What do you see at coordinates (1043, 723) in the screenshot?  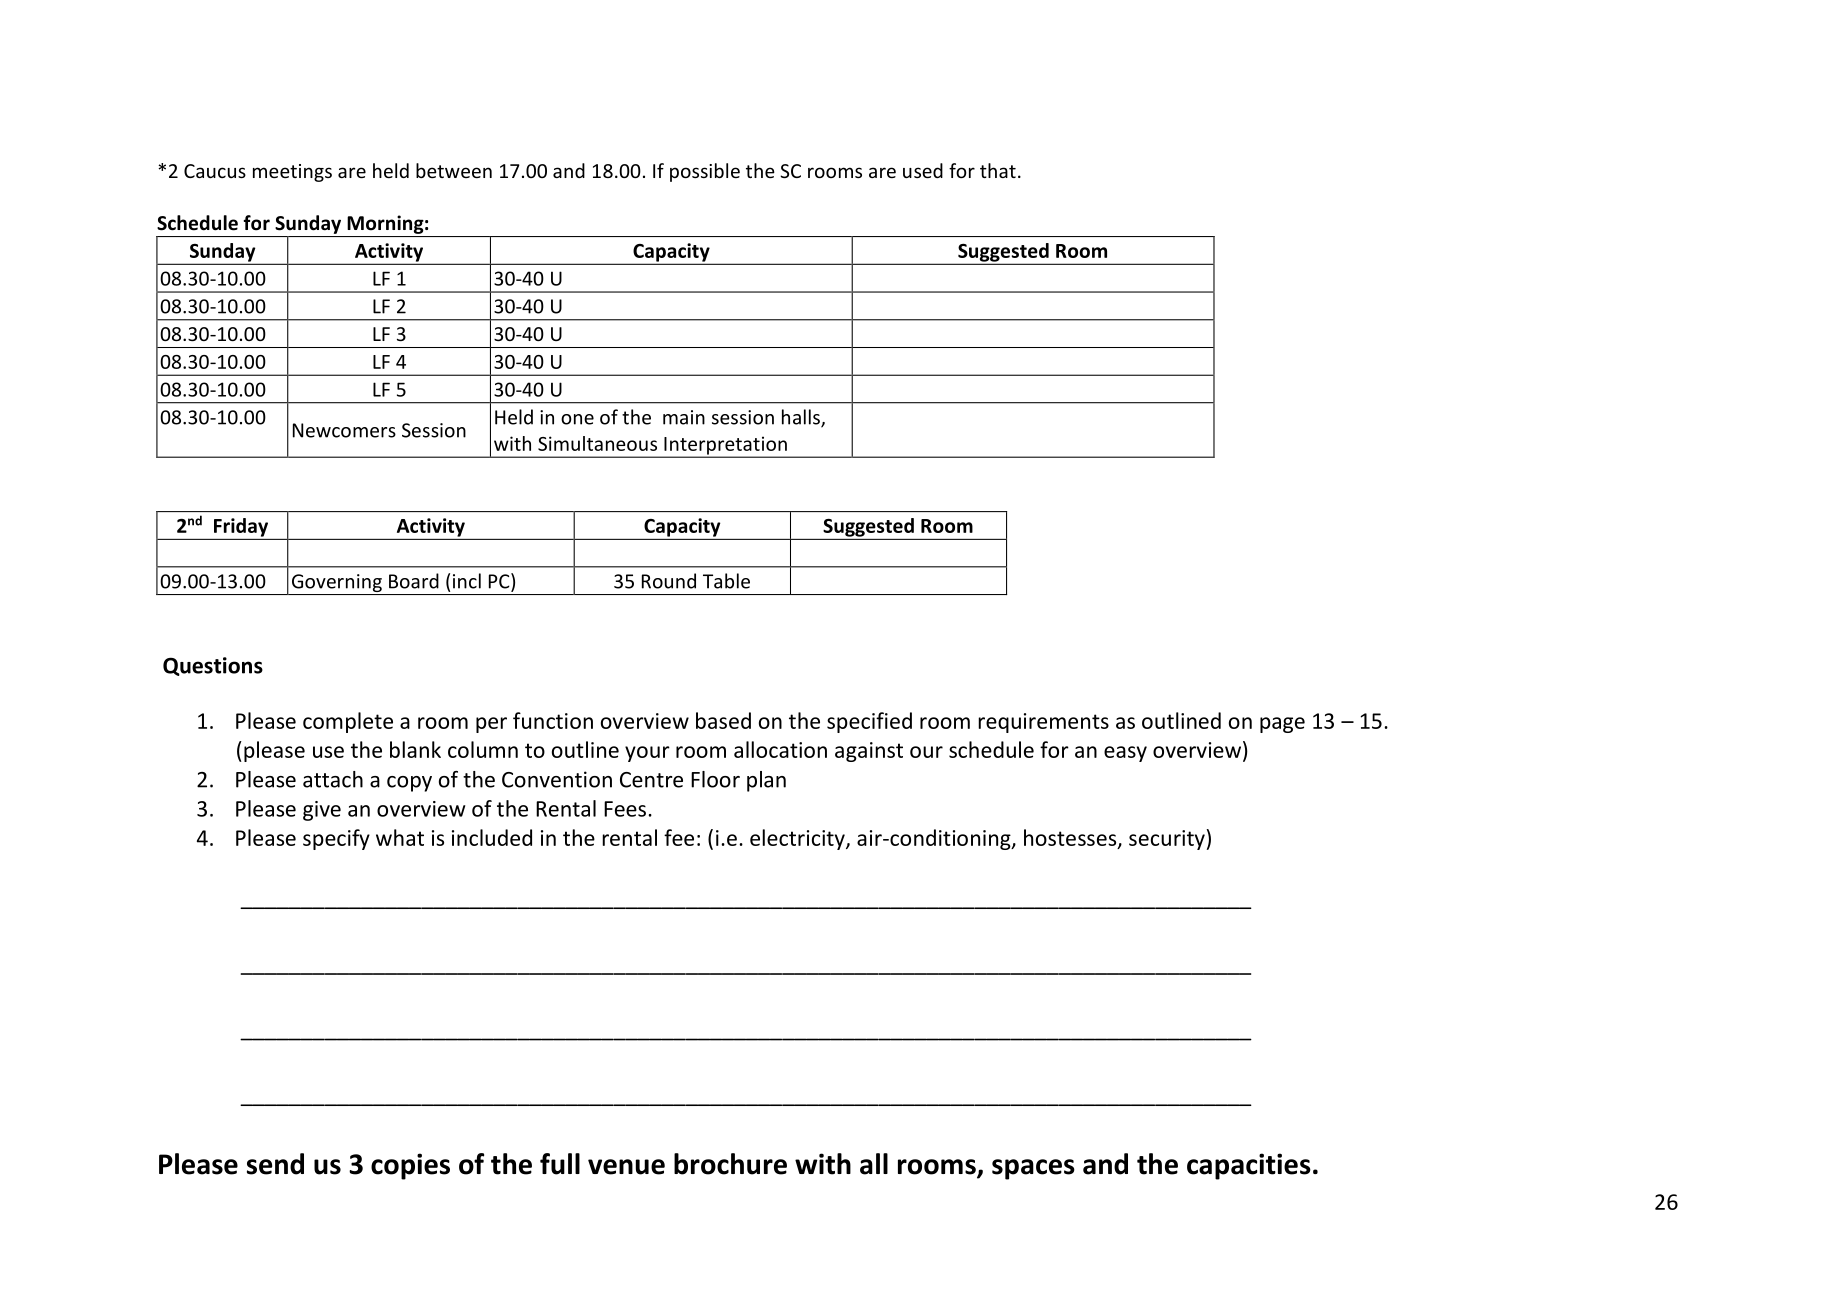 I see `requirements` at bounding box center [1043, 723].
